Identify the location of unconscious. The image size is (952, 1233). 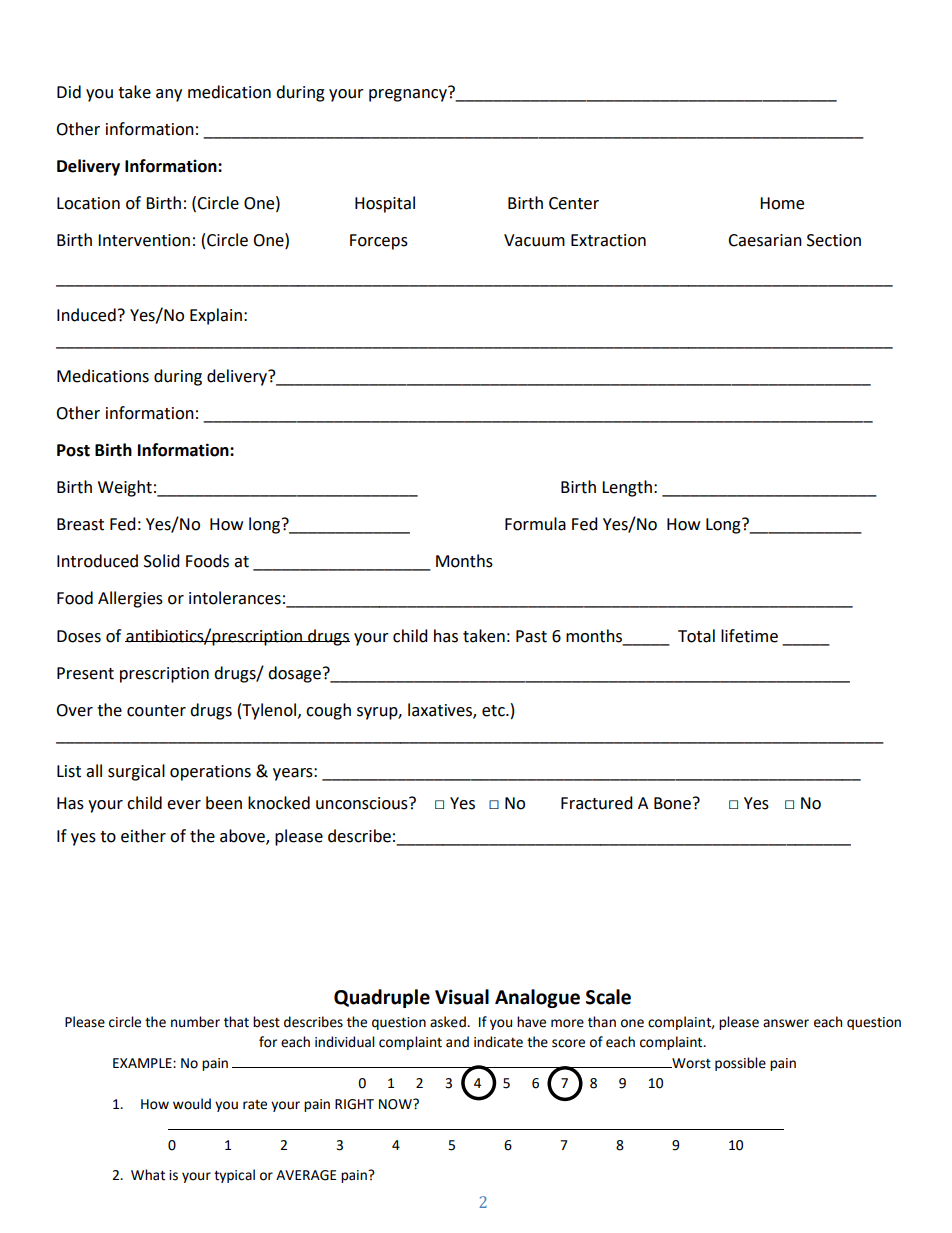
(363, 803).
